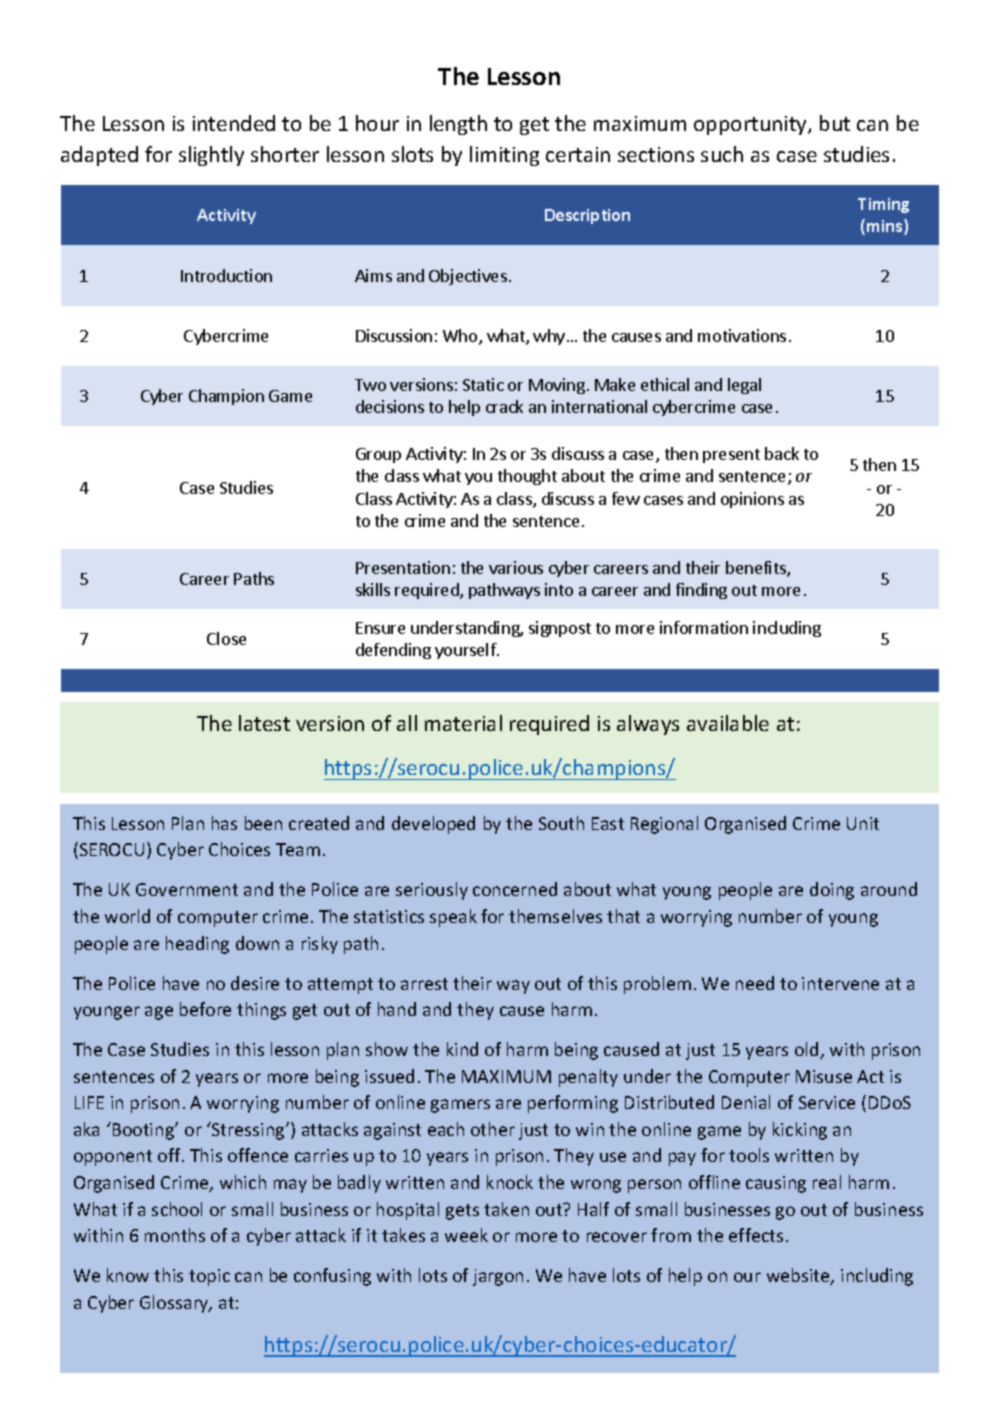 The width and height of the screenshot is (1000, 1415). I want to click on Close, so click(226, 638).
